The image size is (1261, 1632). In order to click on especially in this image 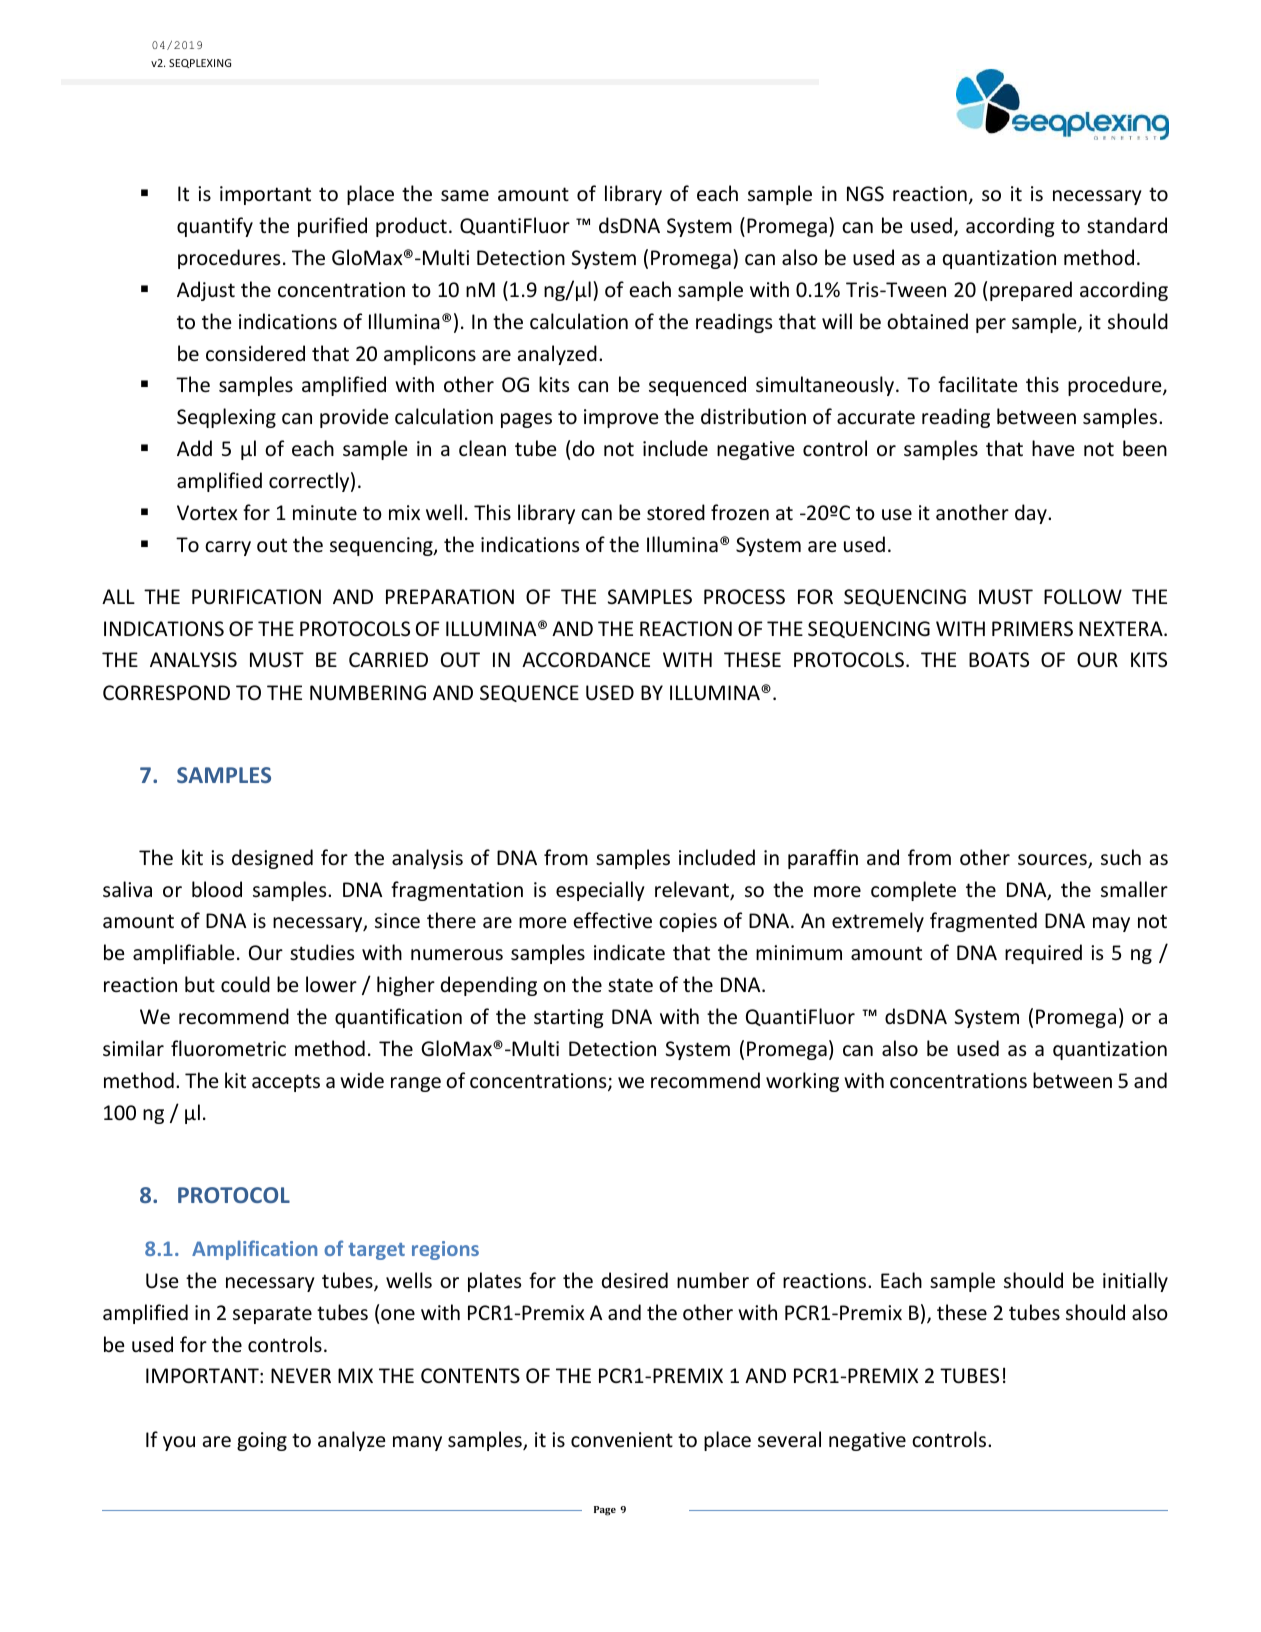, I will do `click(600, 891)`.
